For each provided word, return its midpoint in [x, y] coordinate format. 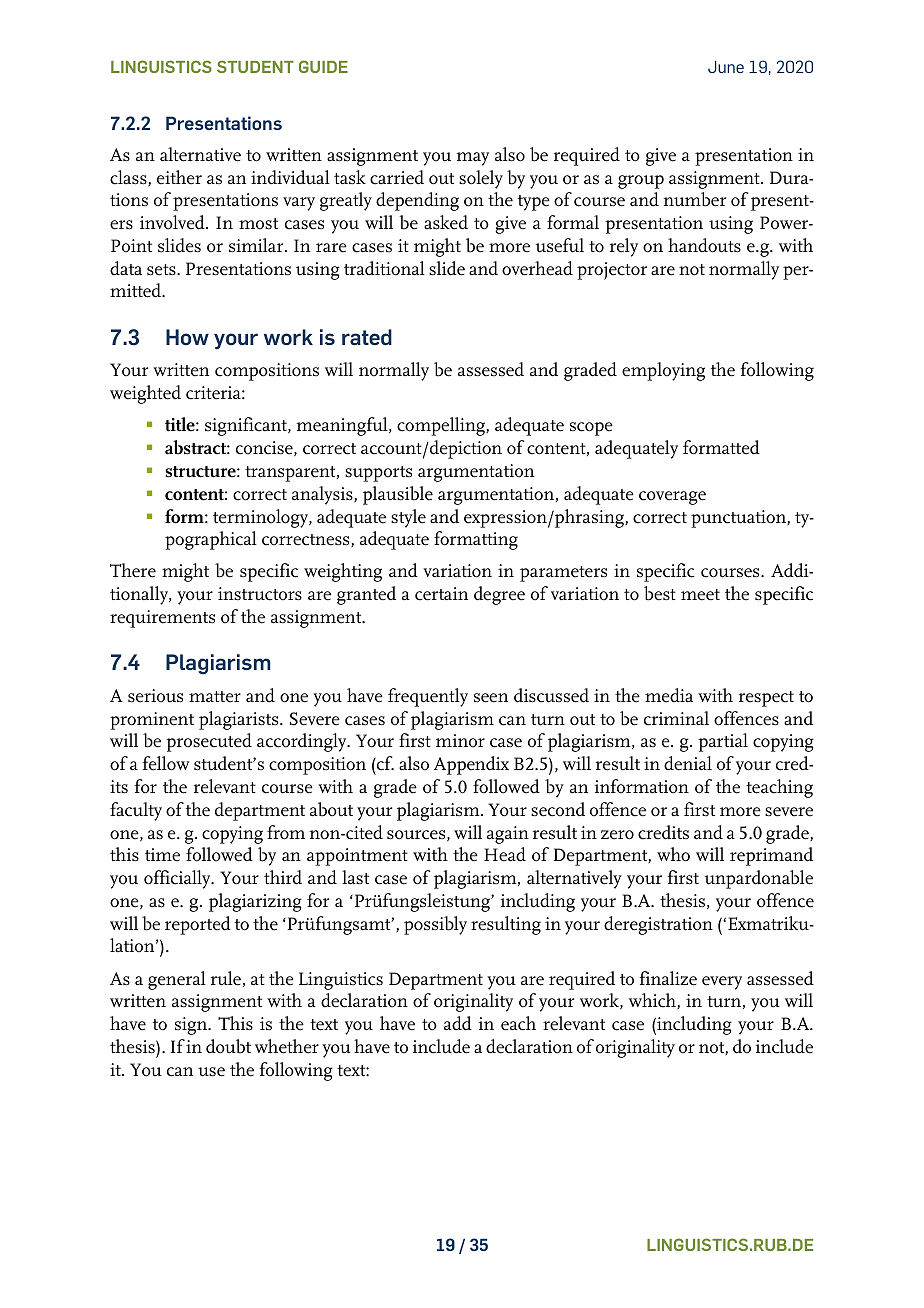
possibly [435, 925]
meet [700, 595]
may [473, 159]
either [179, 177]
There [133, 570]
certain [441, 594]
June [726, 66]
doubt [228, 1046]
